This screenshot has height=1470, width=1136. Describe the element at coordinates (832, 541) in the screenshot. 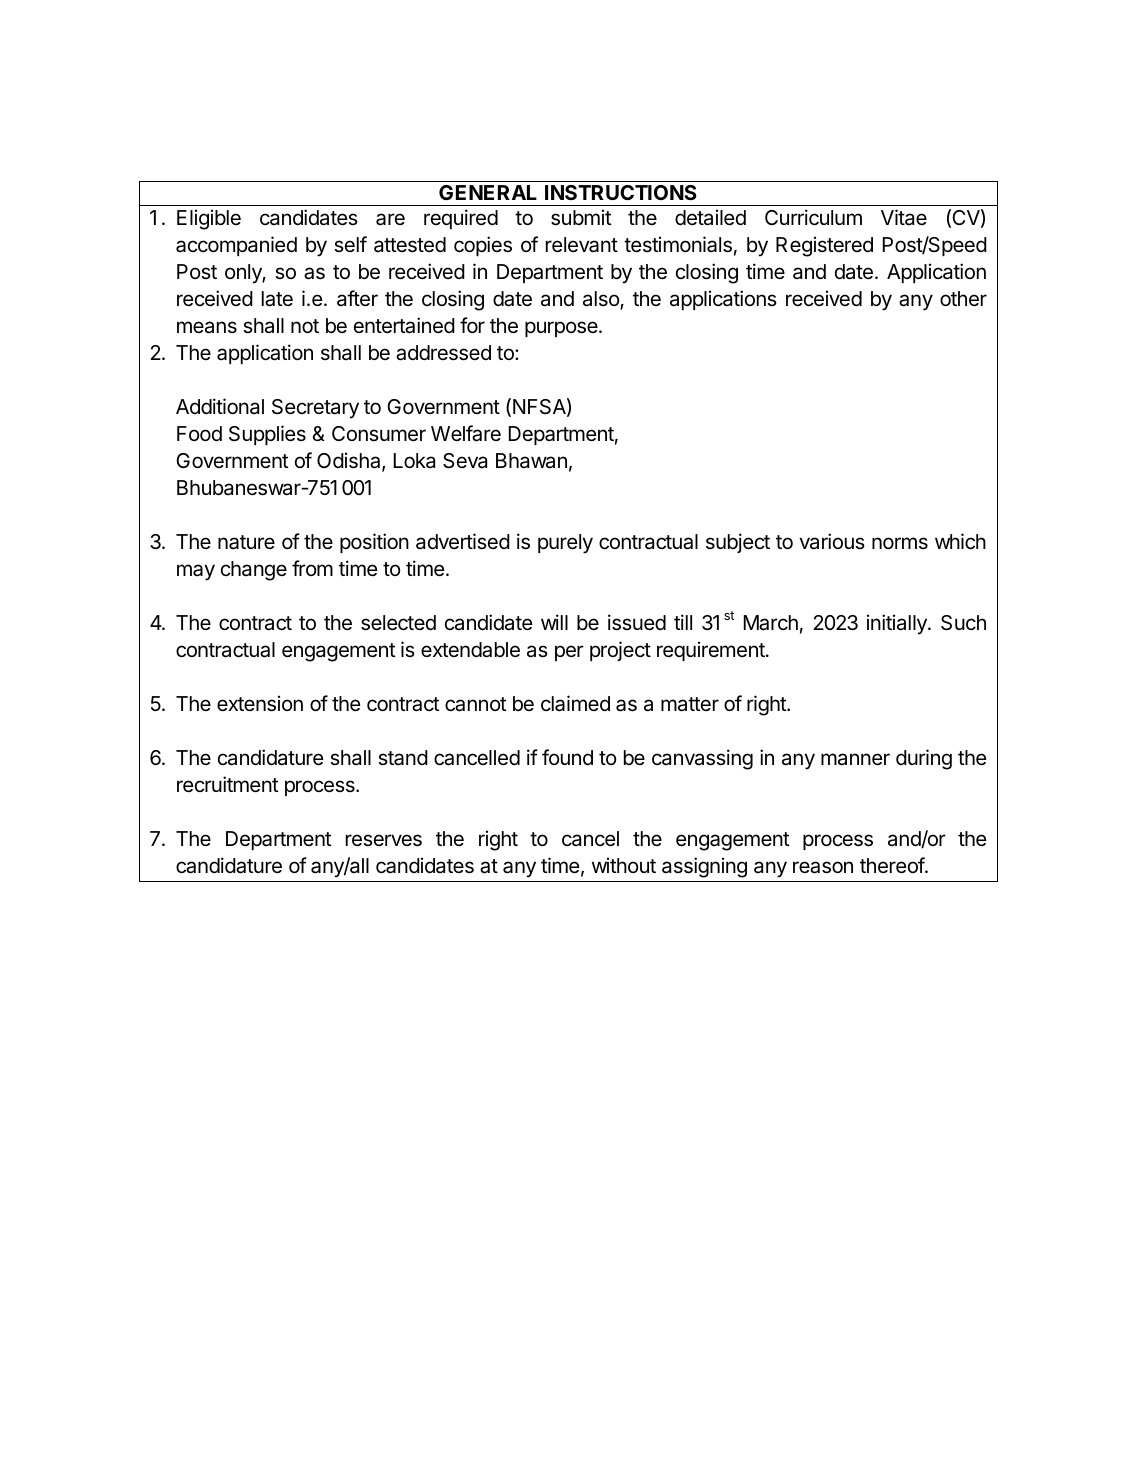

I see `various` at that location.
